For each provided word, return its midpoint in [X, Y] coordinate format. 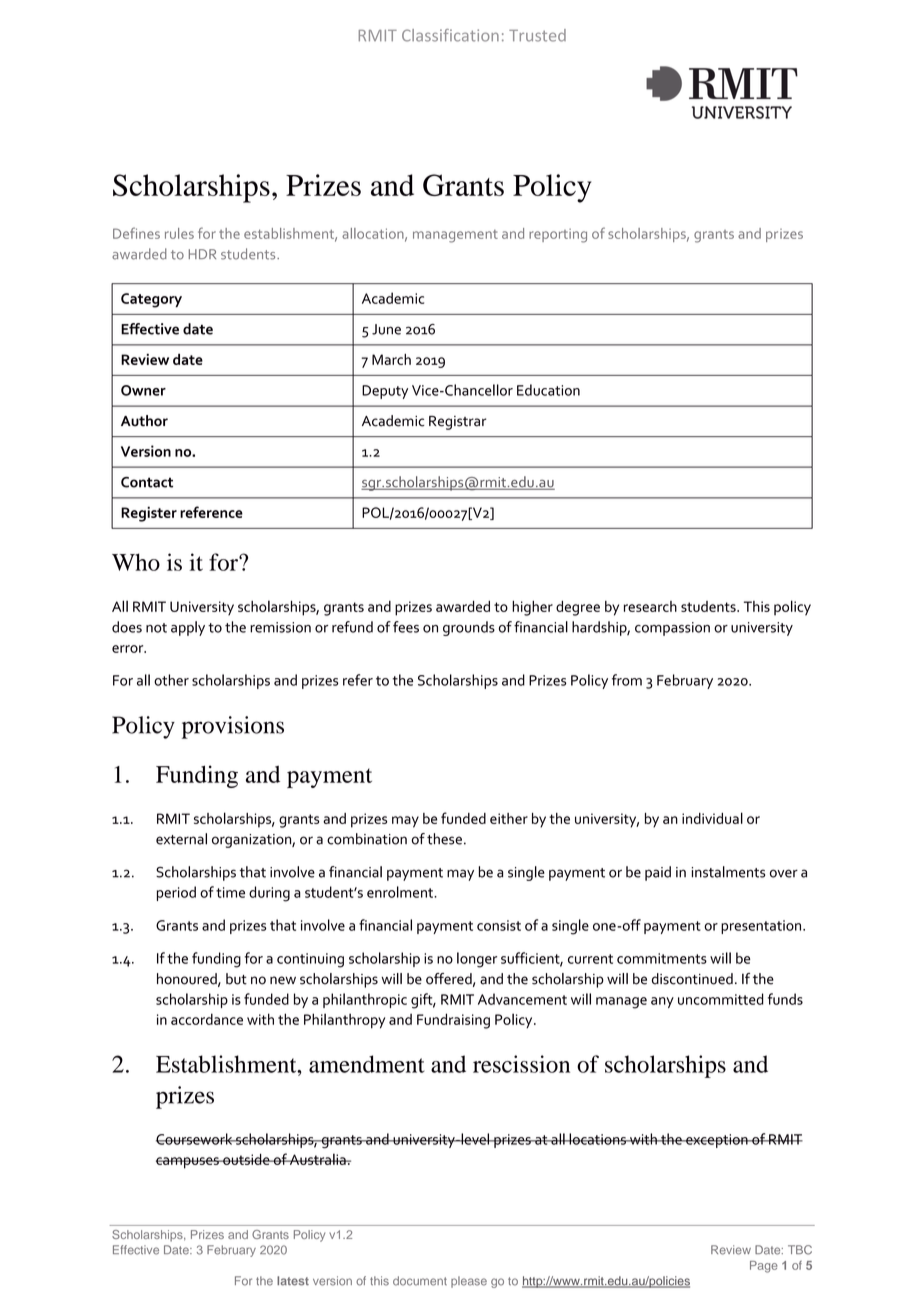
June [386, 329]
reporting [558, 235]
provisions [233, 727]
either [509, 818]
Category [151, 300]
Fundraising [453, 1021]
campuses [188, 1163]
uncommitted [721, 999]
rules [179, 233]
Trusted [537, 35]
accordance [207, 1019]
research [650, 606]
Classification [450, 35]
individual [712, 818]
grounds [469, 628]
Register [149, 514]
